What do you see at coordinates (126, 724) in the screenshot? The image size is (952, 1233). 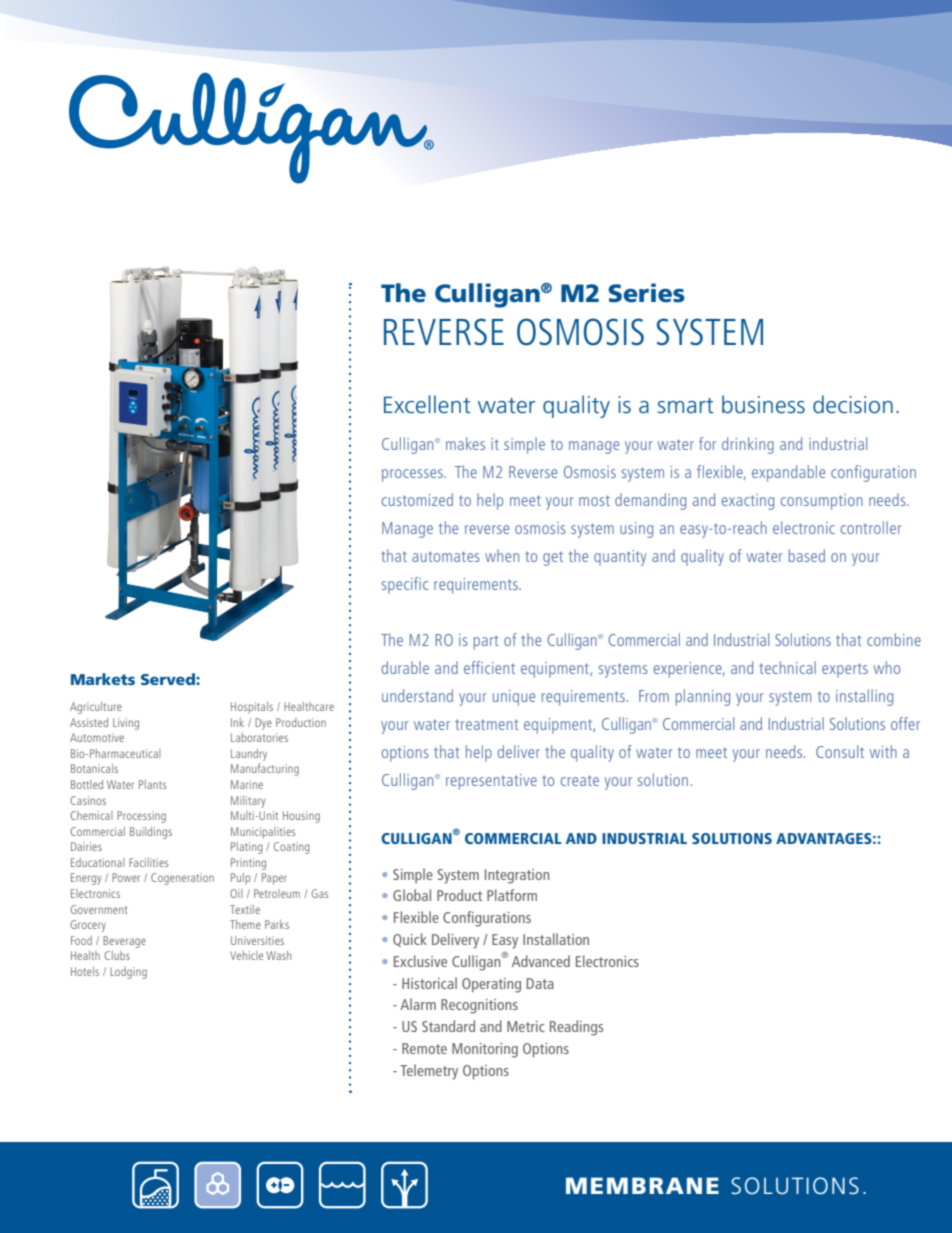 I see `Living` at bounding box center [126, 724].
